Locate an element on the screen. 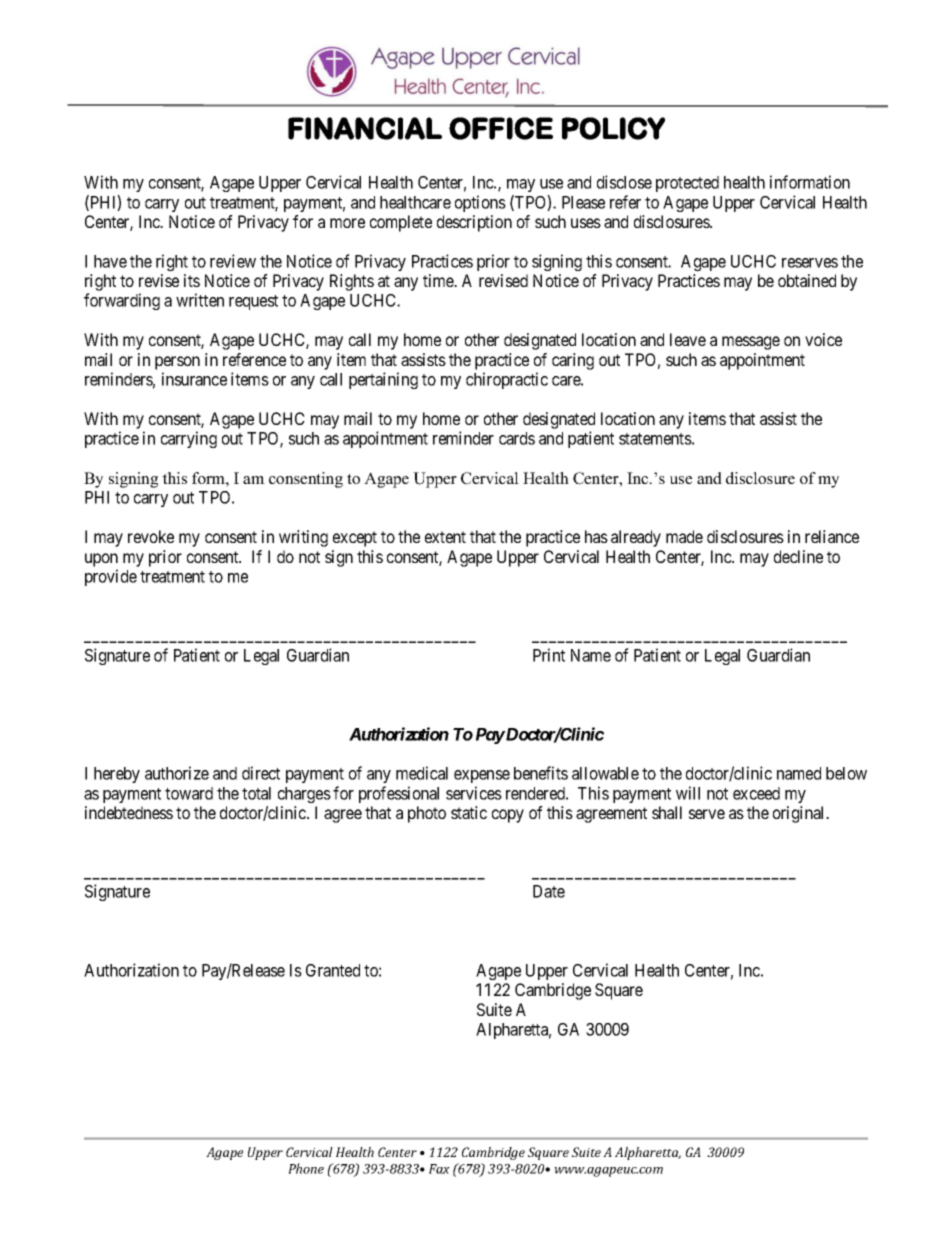 Image resolution: width=952 pixels, height=1233 pixels. decline is located at coordinates (798, 556).
